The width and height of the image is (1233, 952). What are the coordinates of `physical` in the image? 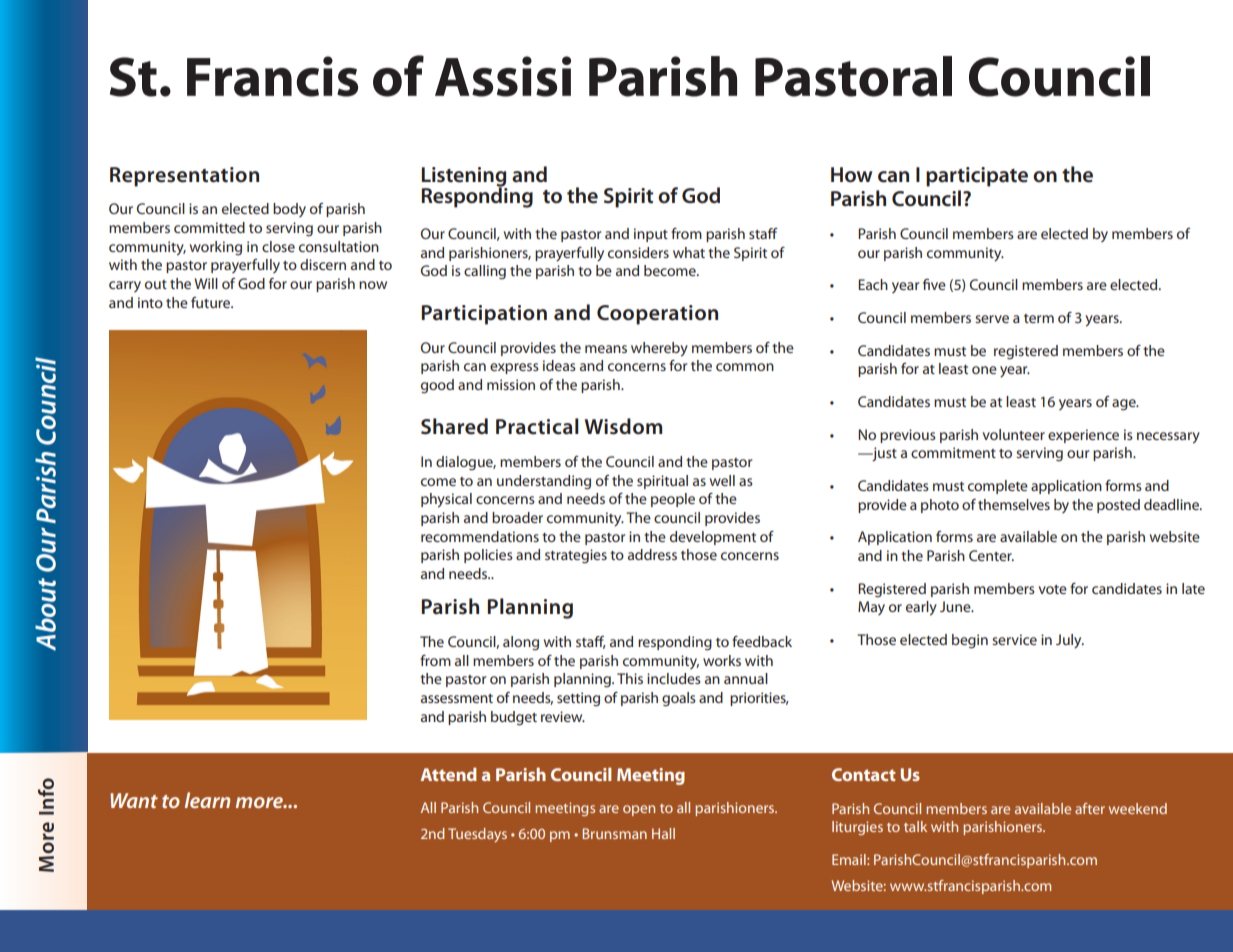 It's located at (446, 500).
